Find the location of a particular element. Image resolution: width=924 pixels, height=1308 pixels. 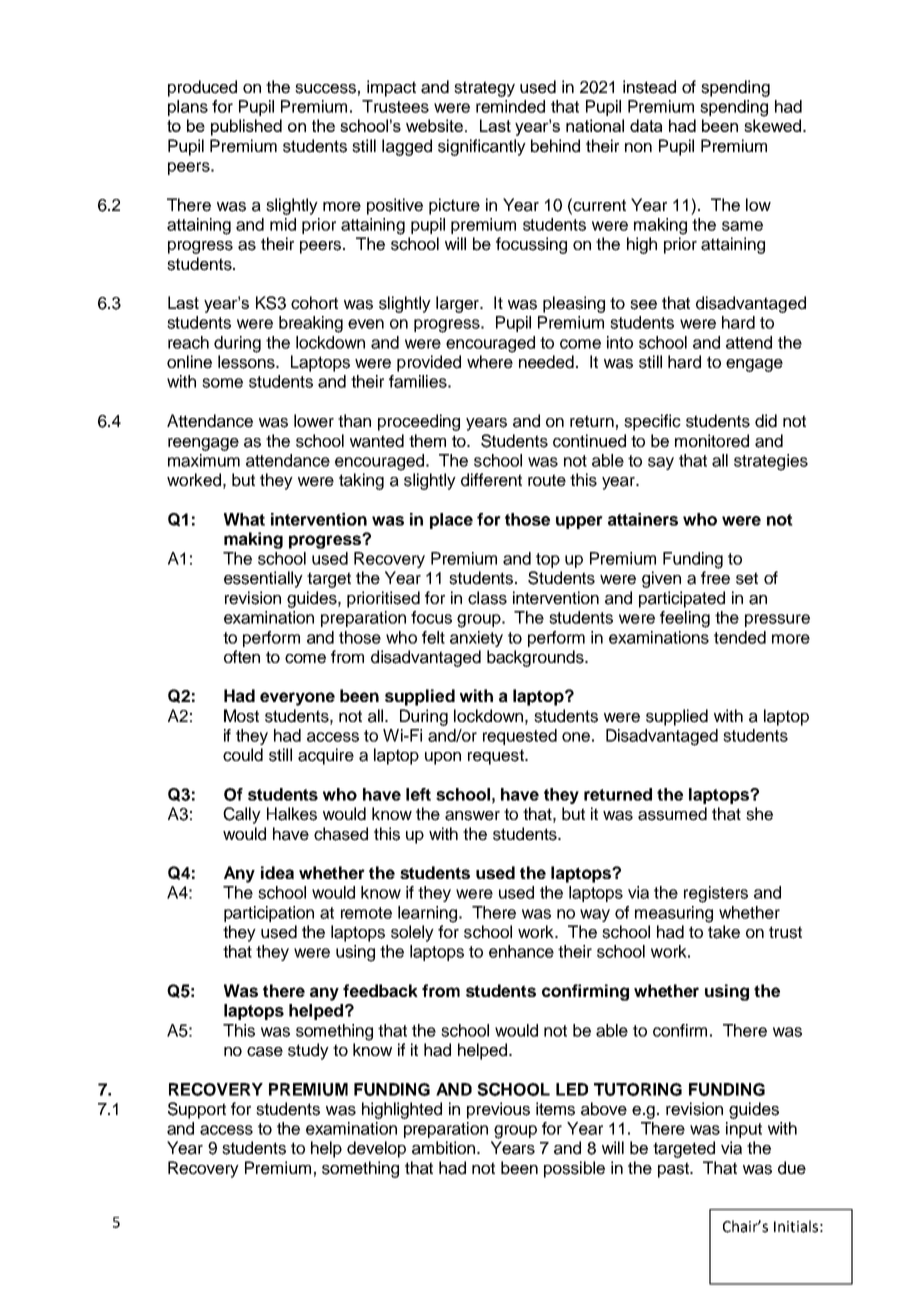

published is located at coordinates (246, 127).
